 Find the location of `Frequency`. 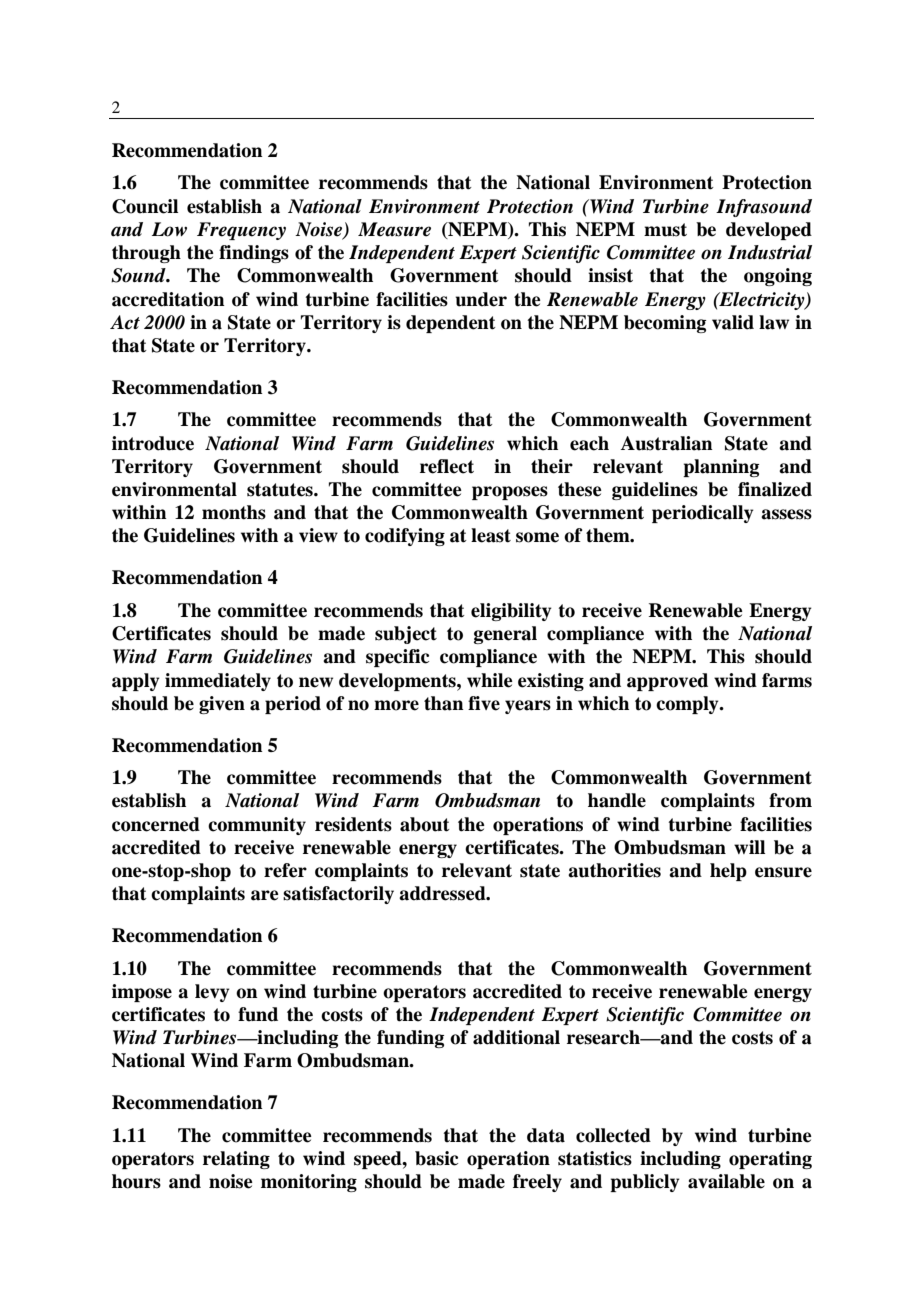

Frequency is located at coordinates (241, 231).
